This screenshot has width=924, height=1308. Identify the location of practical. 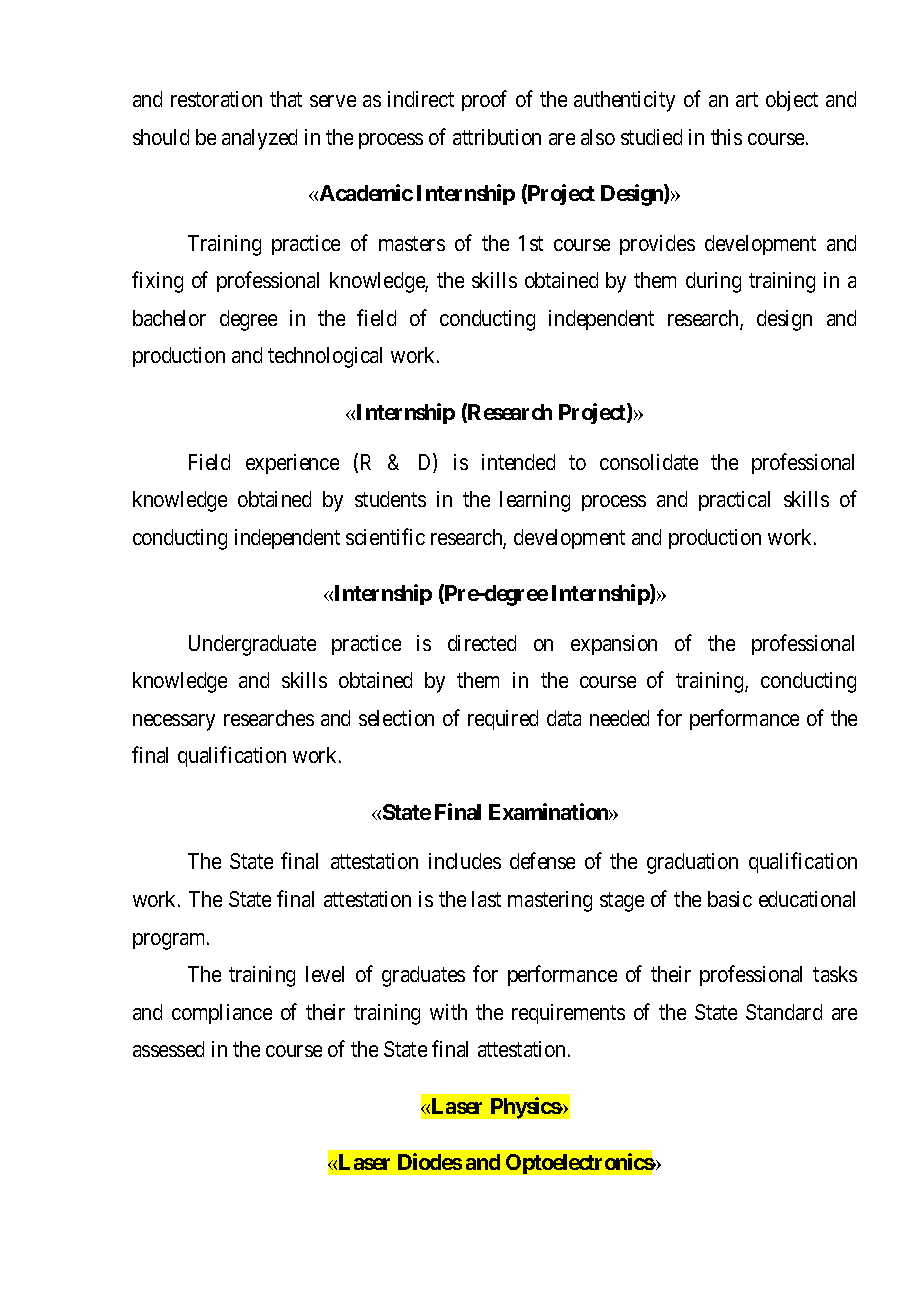
(734, 501).
